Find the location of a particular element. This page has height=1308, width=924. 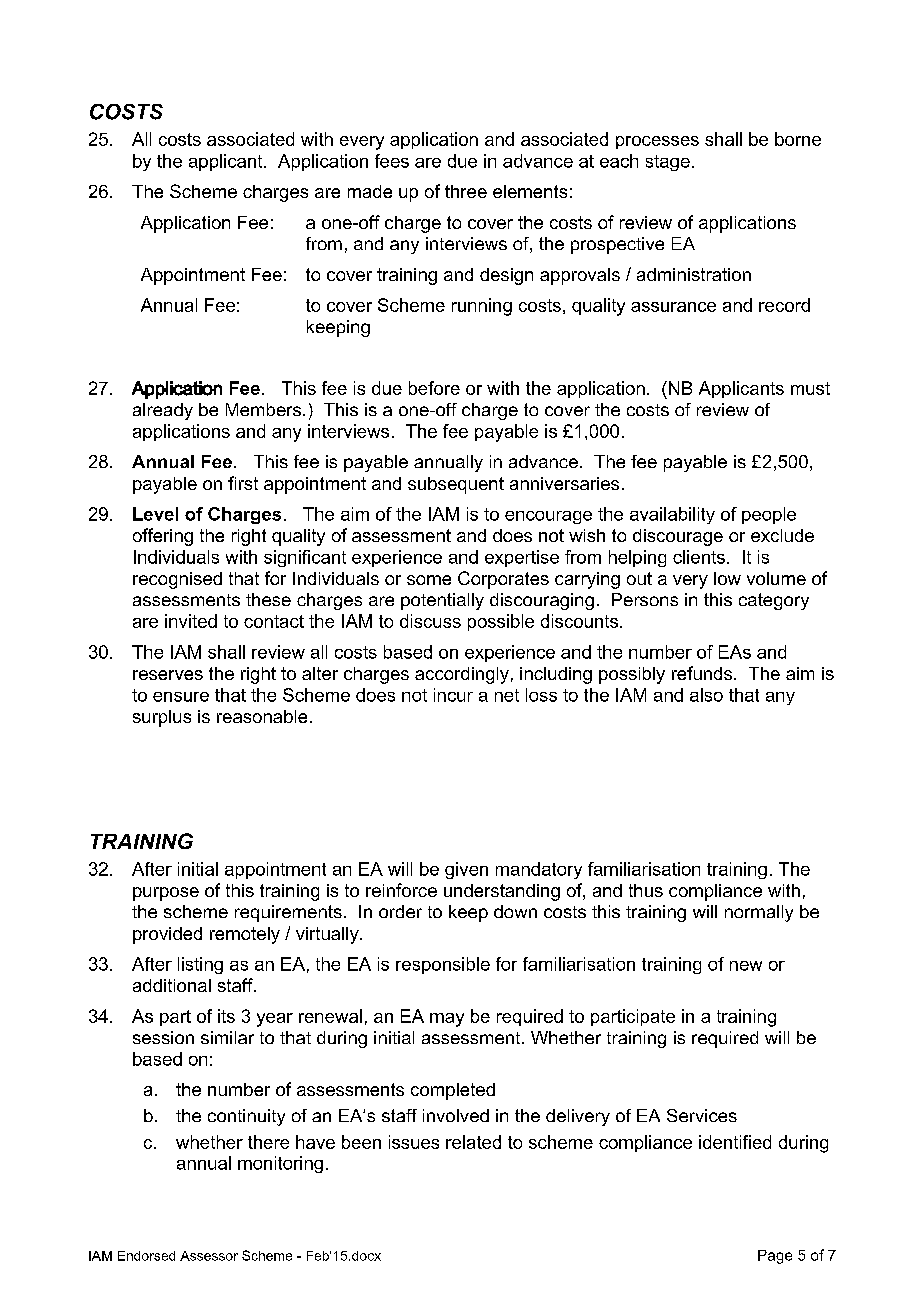

related is located at coordinates (473, 1142).
